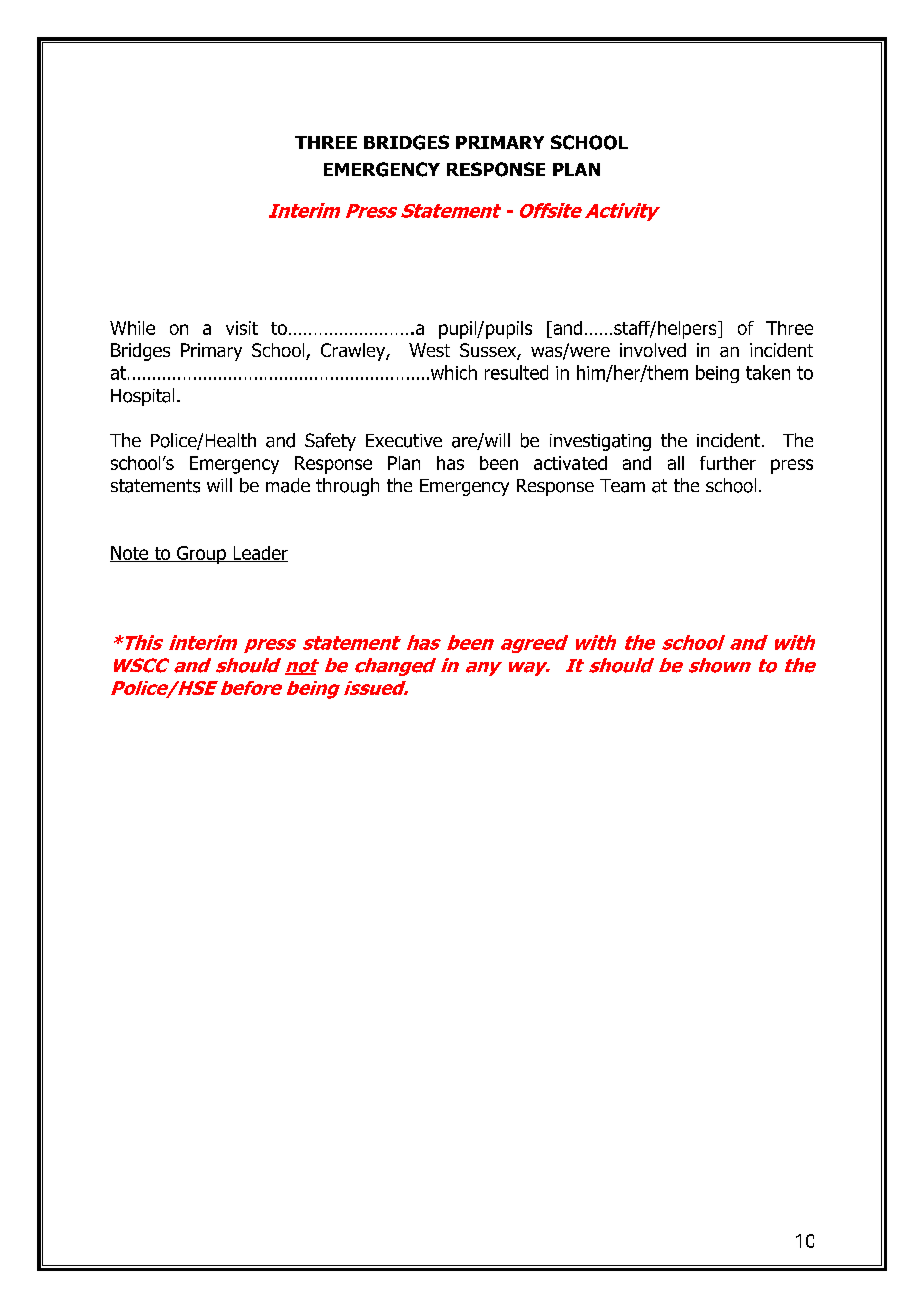  Describe the element at coordinates (653, 350) in the screenshot. I see `involved` at that location.
